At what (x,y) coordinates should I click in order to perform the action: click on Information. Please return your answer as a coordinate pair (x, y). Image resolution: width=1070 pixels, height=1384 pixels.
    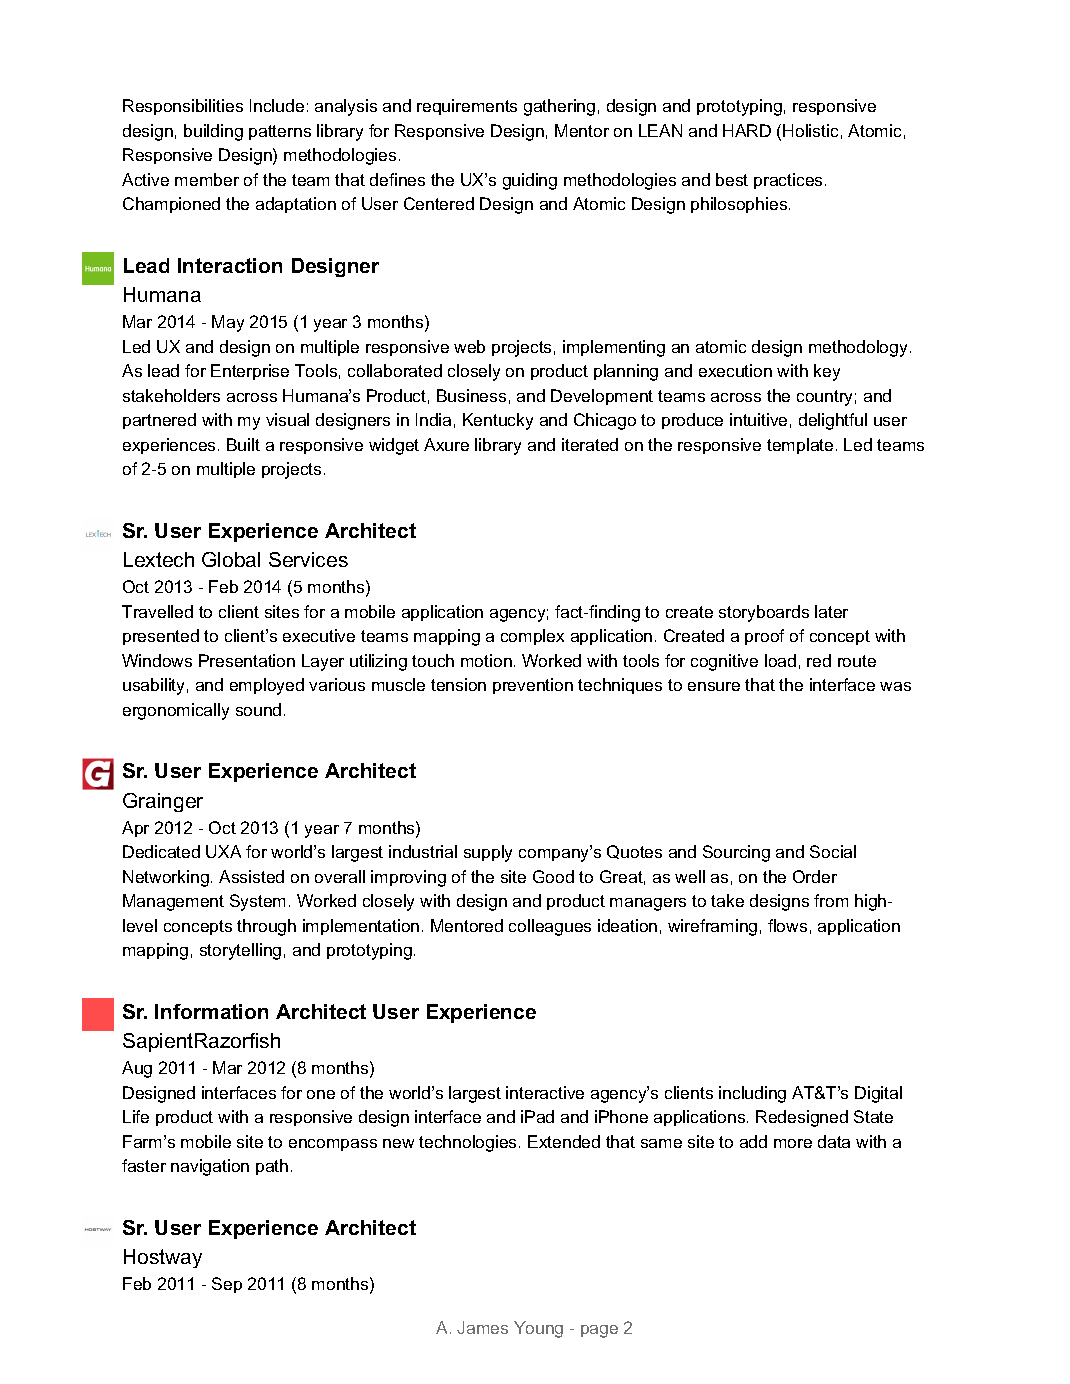
    Looking at the image, I should click on (211, 1011).
